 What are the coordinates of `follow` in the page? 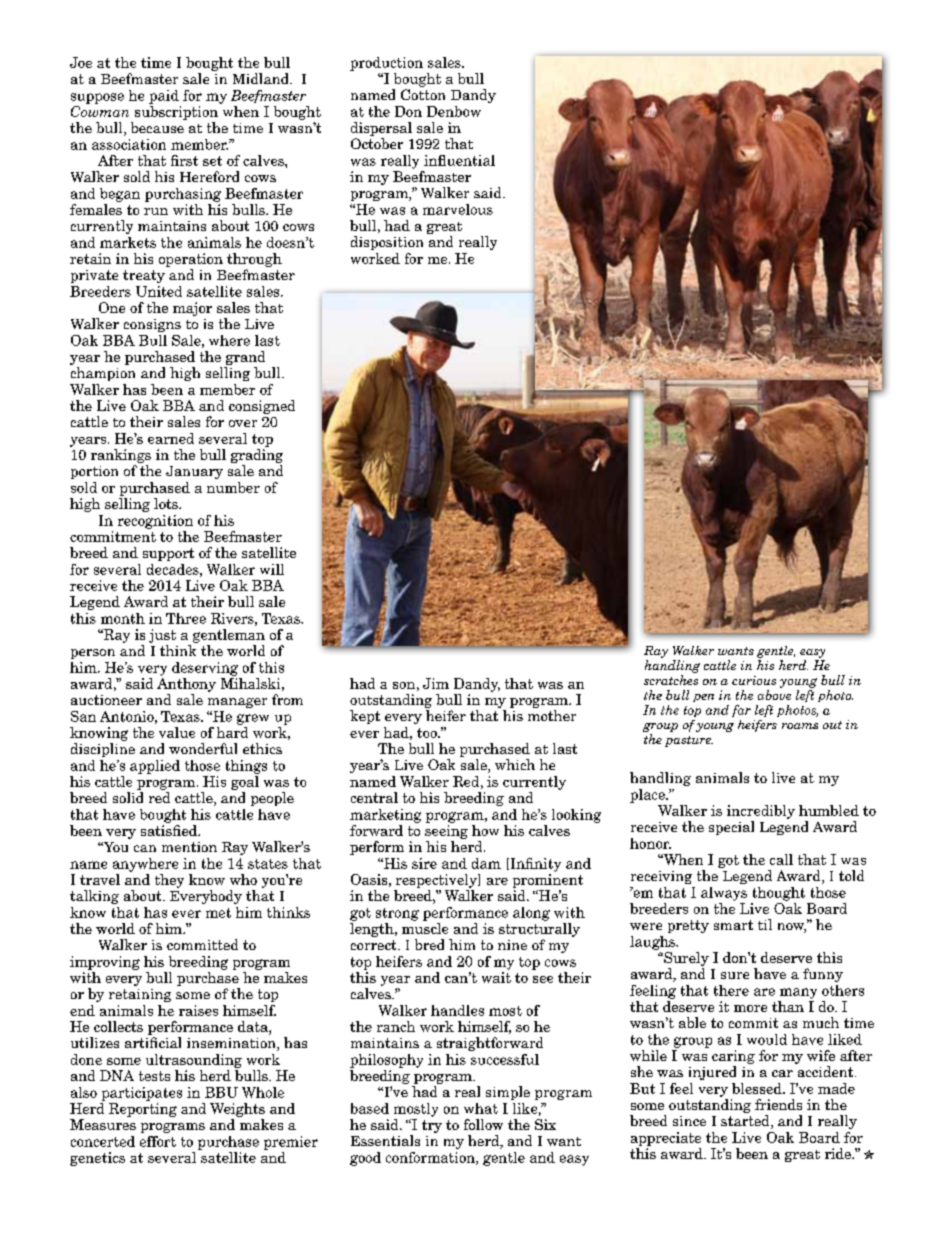 It's located at (483, 1124).
